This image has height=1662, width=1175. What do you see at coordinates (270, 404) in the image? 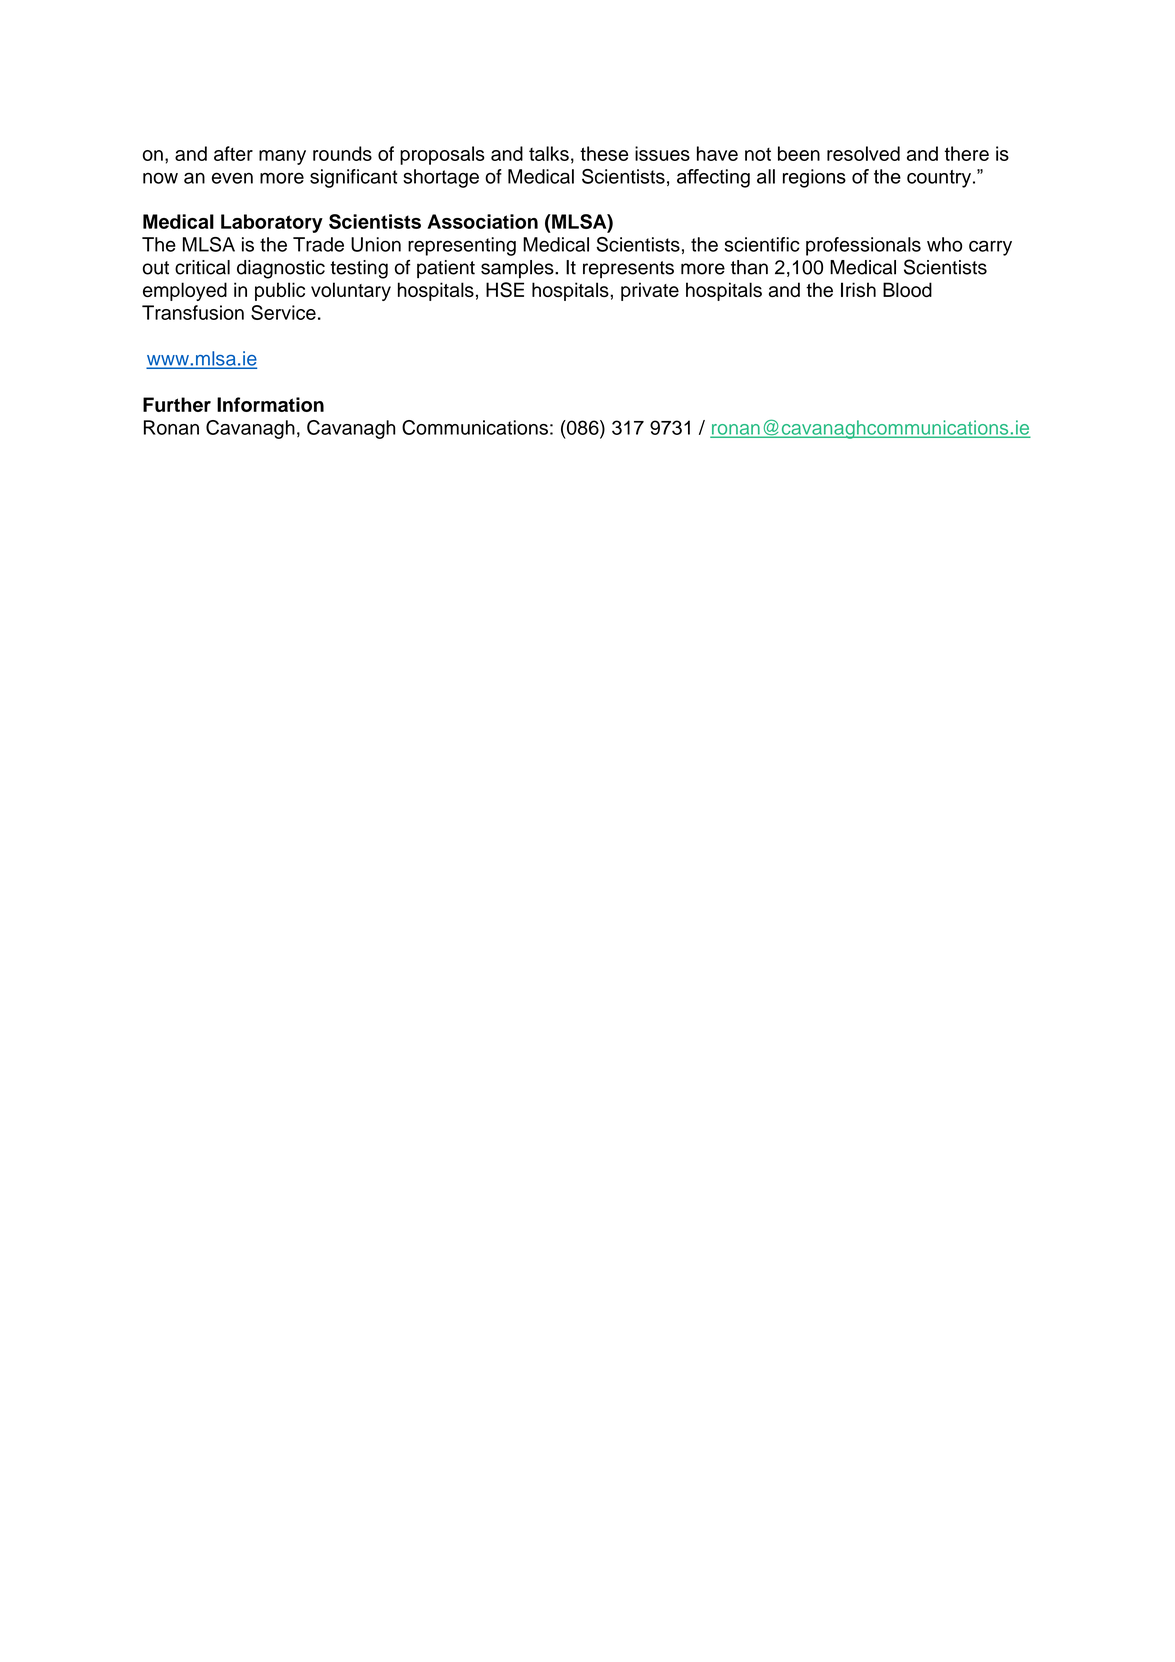
I see `Information` at bounding box center [270, 404].
